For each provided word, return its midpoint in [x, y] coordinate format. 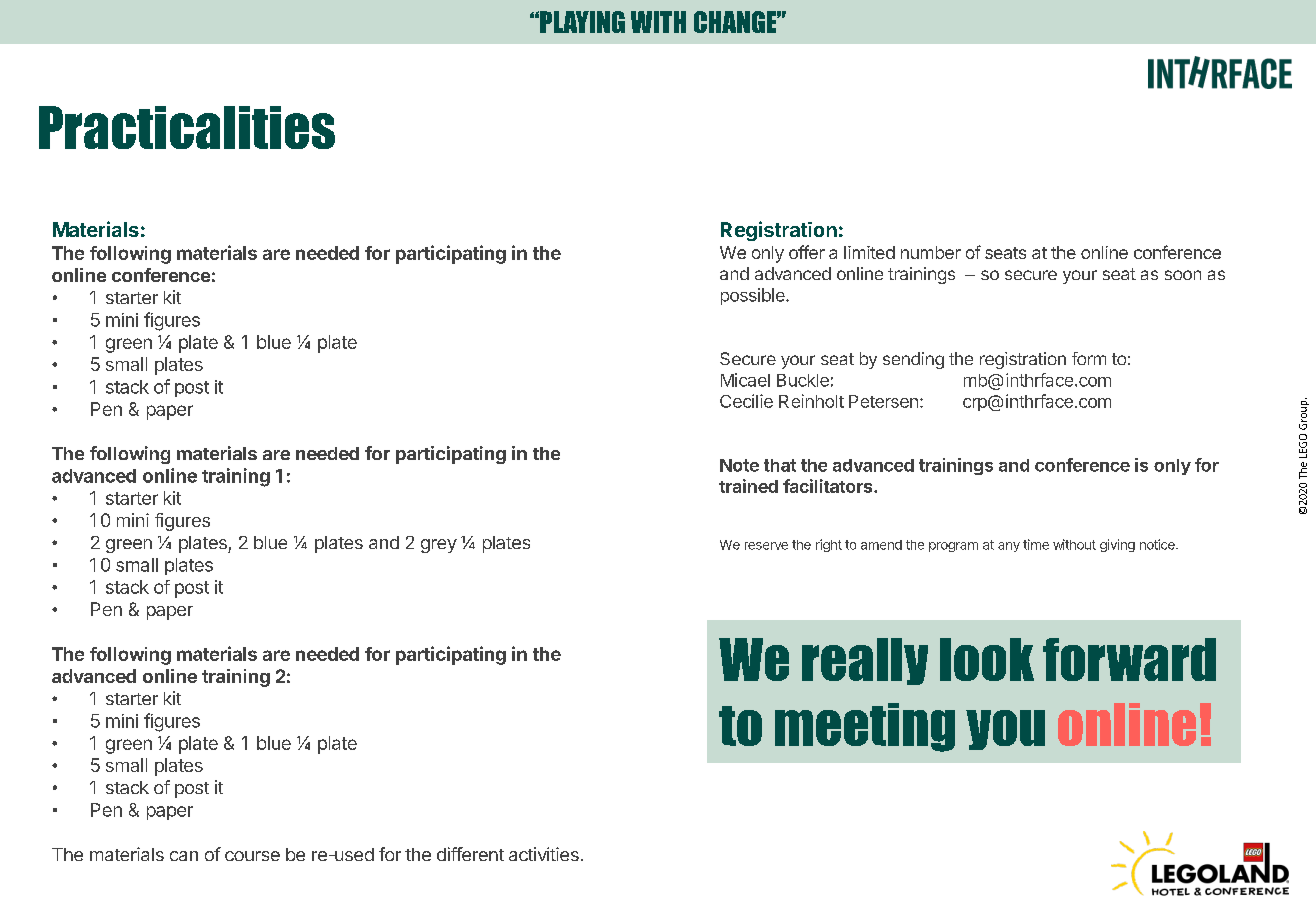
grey [439, 546]
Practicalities [187, 127]
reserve [766, 546]
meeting [865, 727]
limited [869, 252]
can [184, 856]
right [829, 545]
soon [1183, 275]
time [1036, 544]
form [1089, 358]
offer [807, 252]
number [931, 252]
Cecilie [746, 401]
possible [754, 296]
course [252, 856]
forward [1129, 659]
